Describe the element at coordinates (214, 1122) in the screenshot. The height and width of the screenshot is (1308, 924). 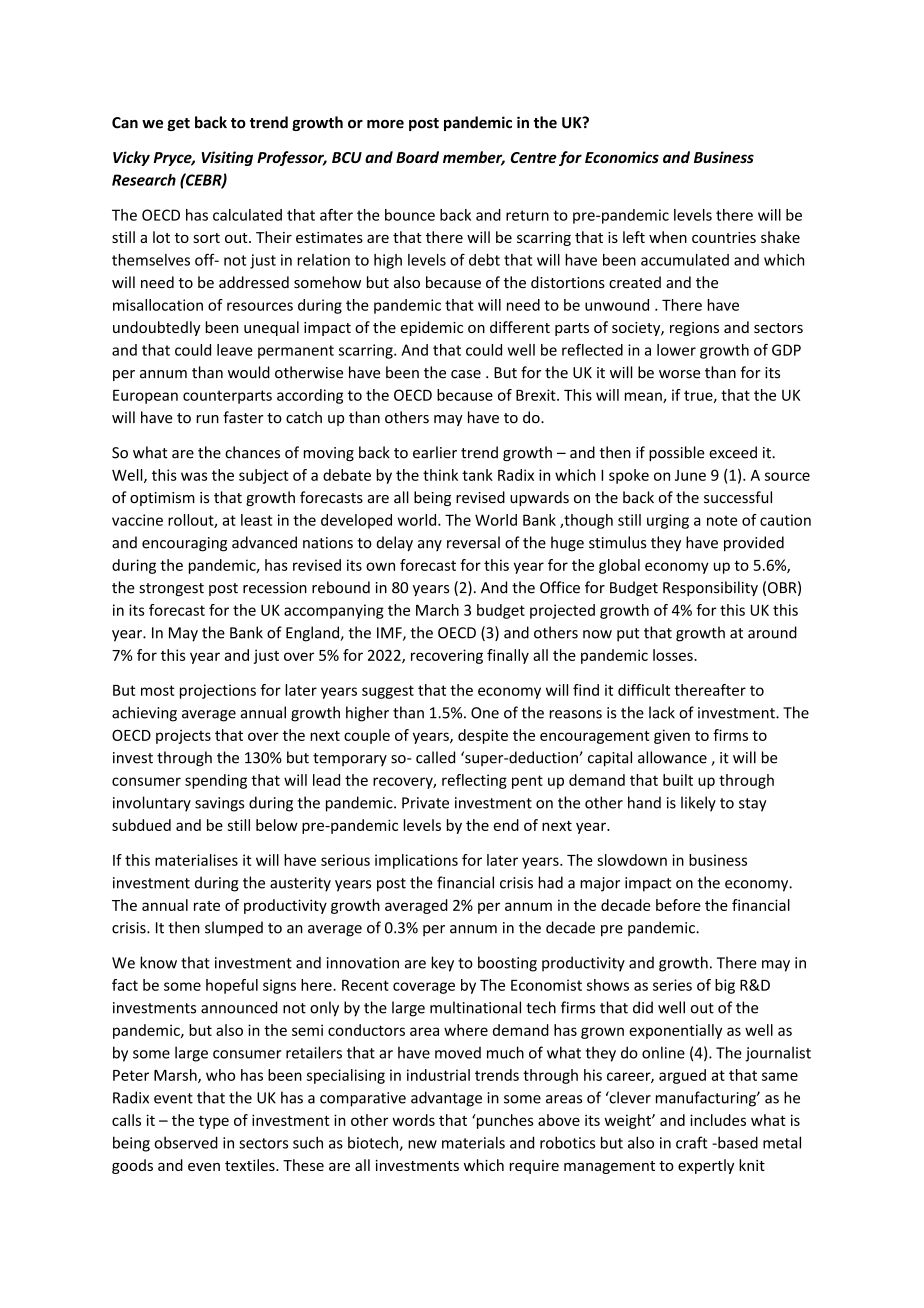
I see `type` at that location.
